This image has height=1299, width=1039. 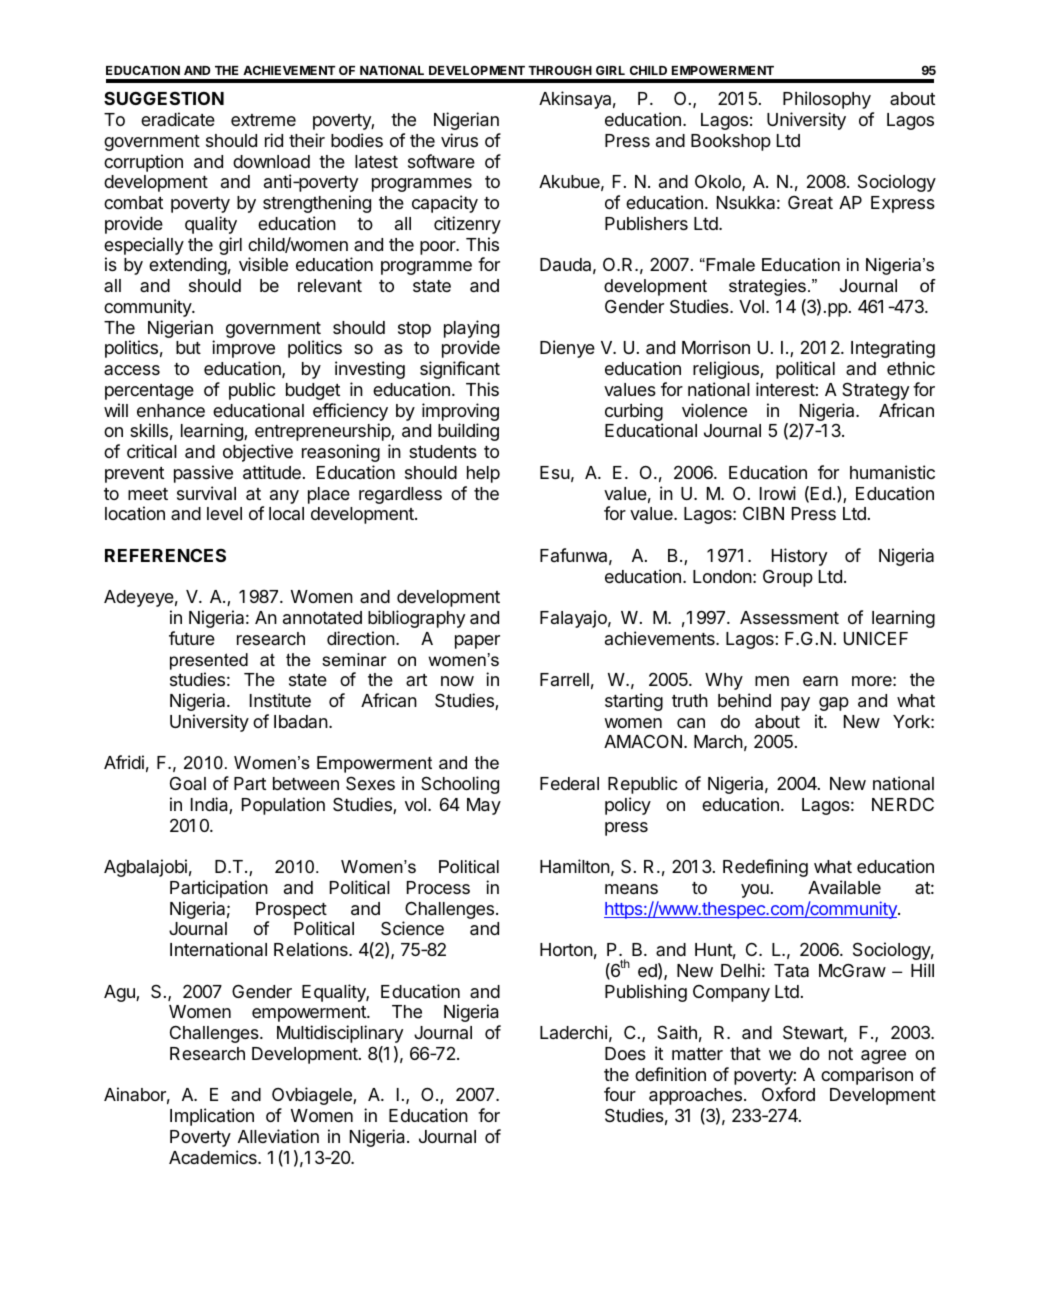 I want to click on THROUGH, so click(x=560, y=70).
